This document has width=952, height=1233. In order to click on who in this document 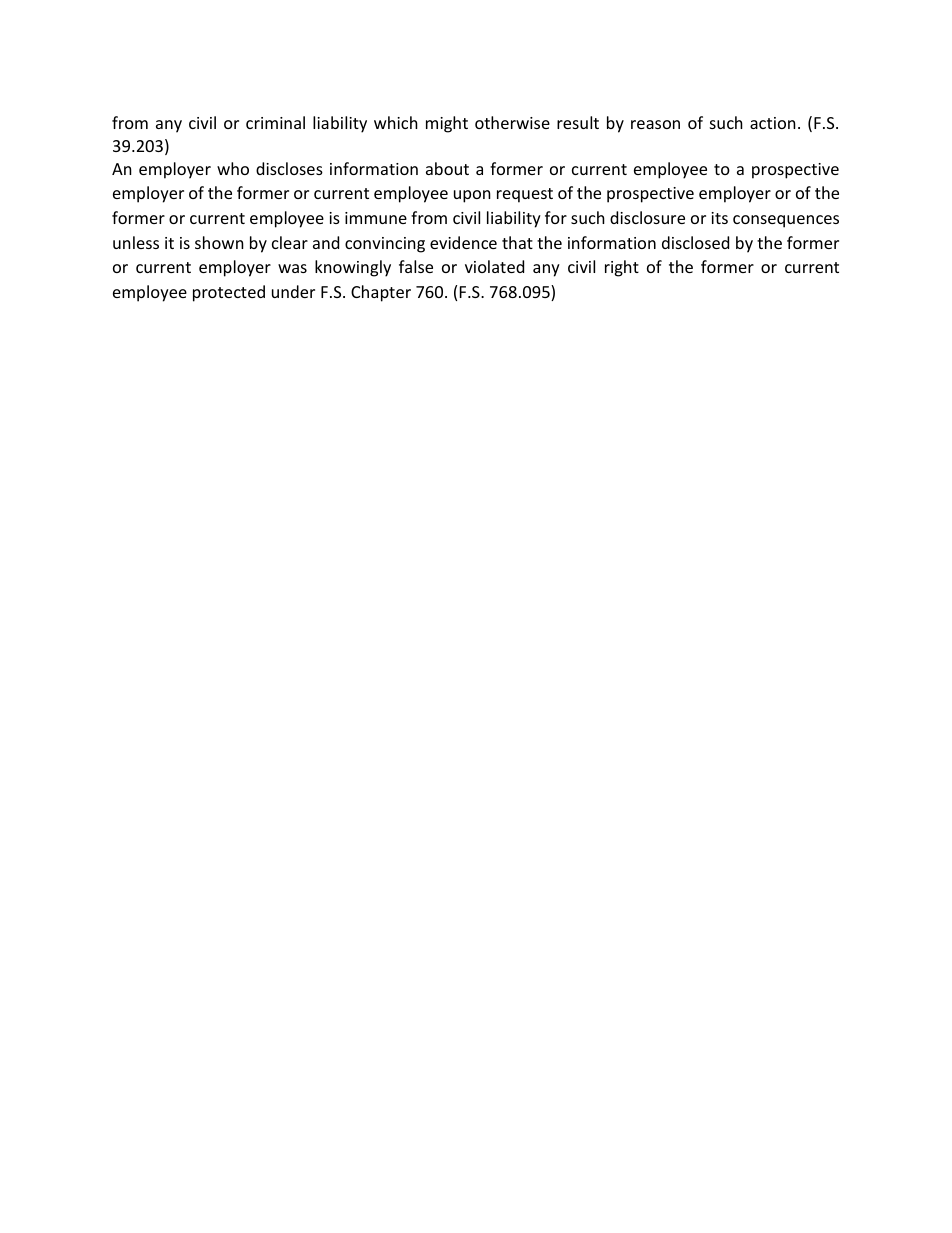, I will do `click(233, 168)`.
